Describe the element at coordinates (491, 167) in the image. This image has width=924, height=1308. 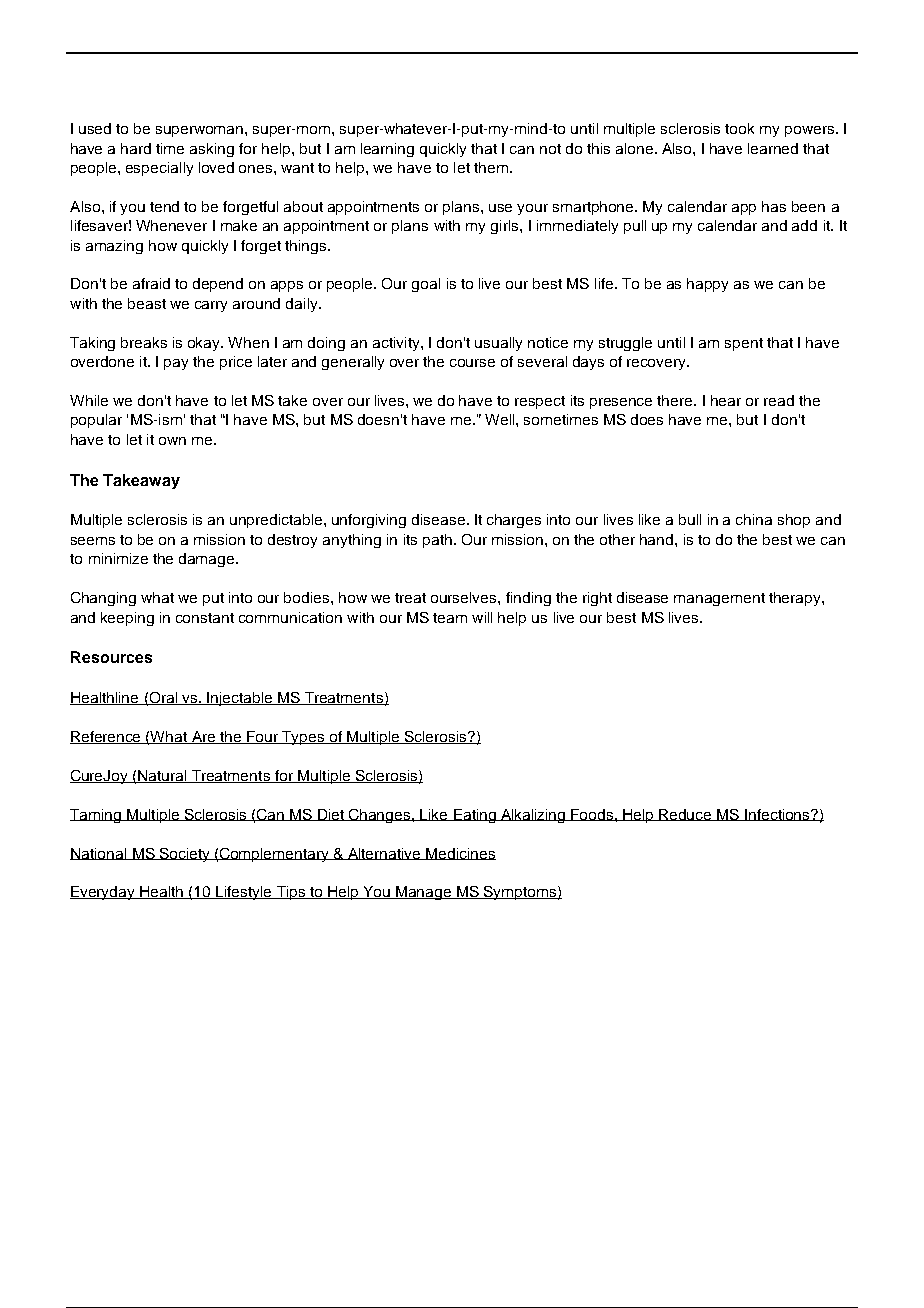
I see `them` at that location.
